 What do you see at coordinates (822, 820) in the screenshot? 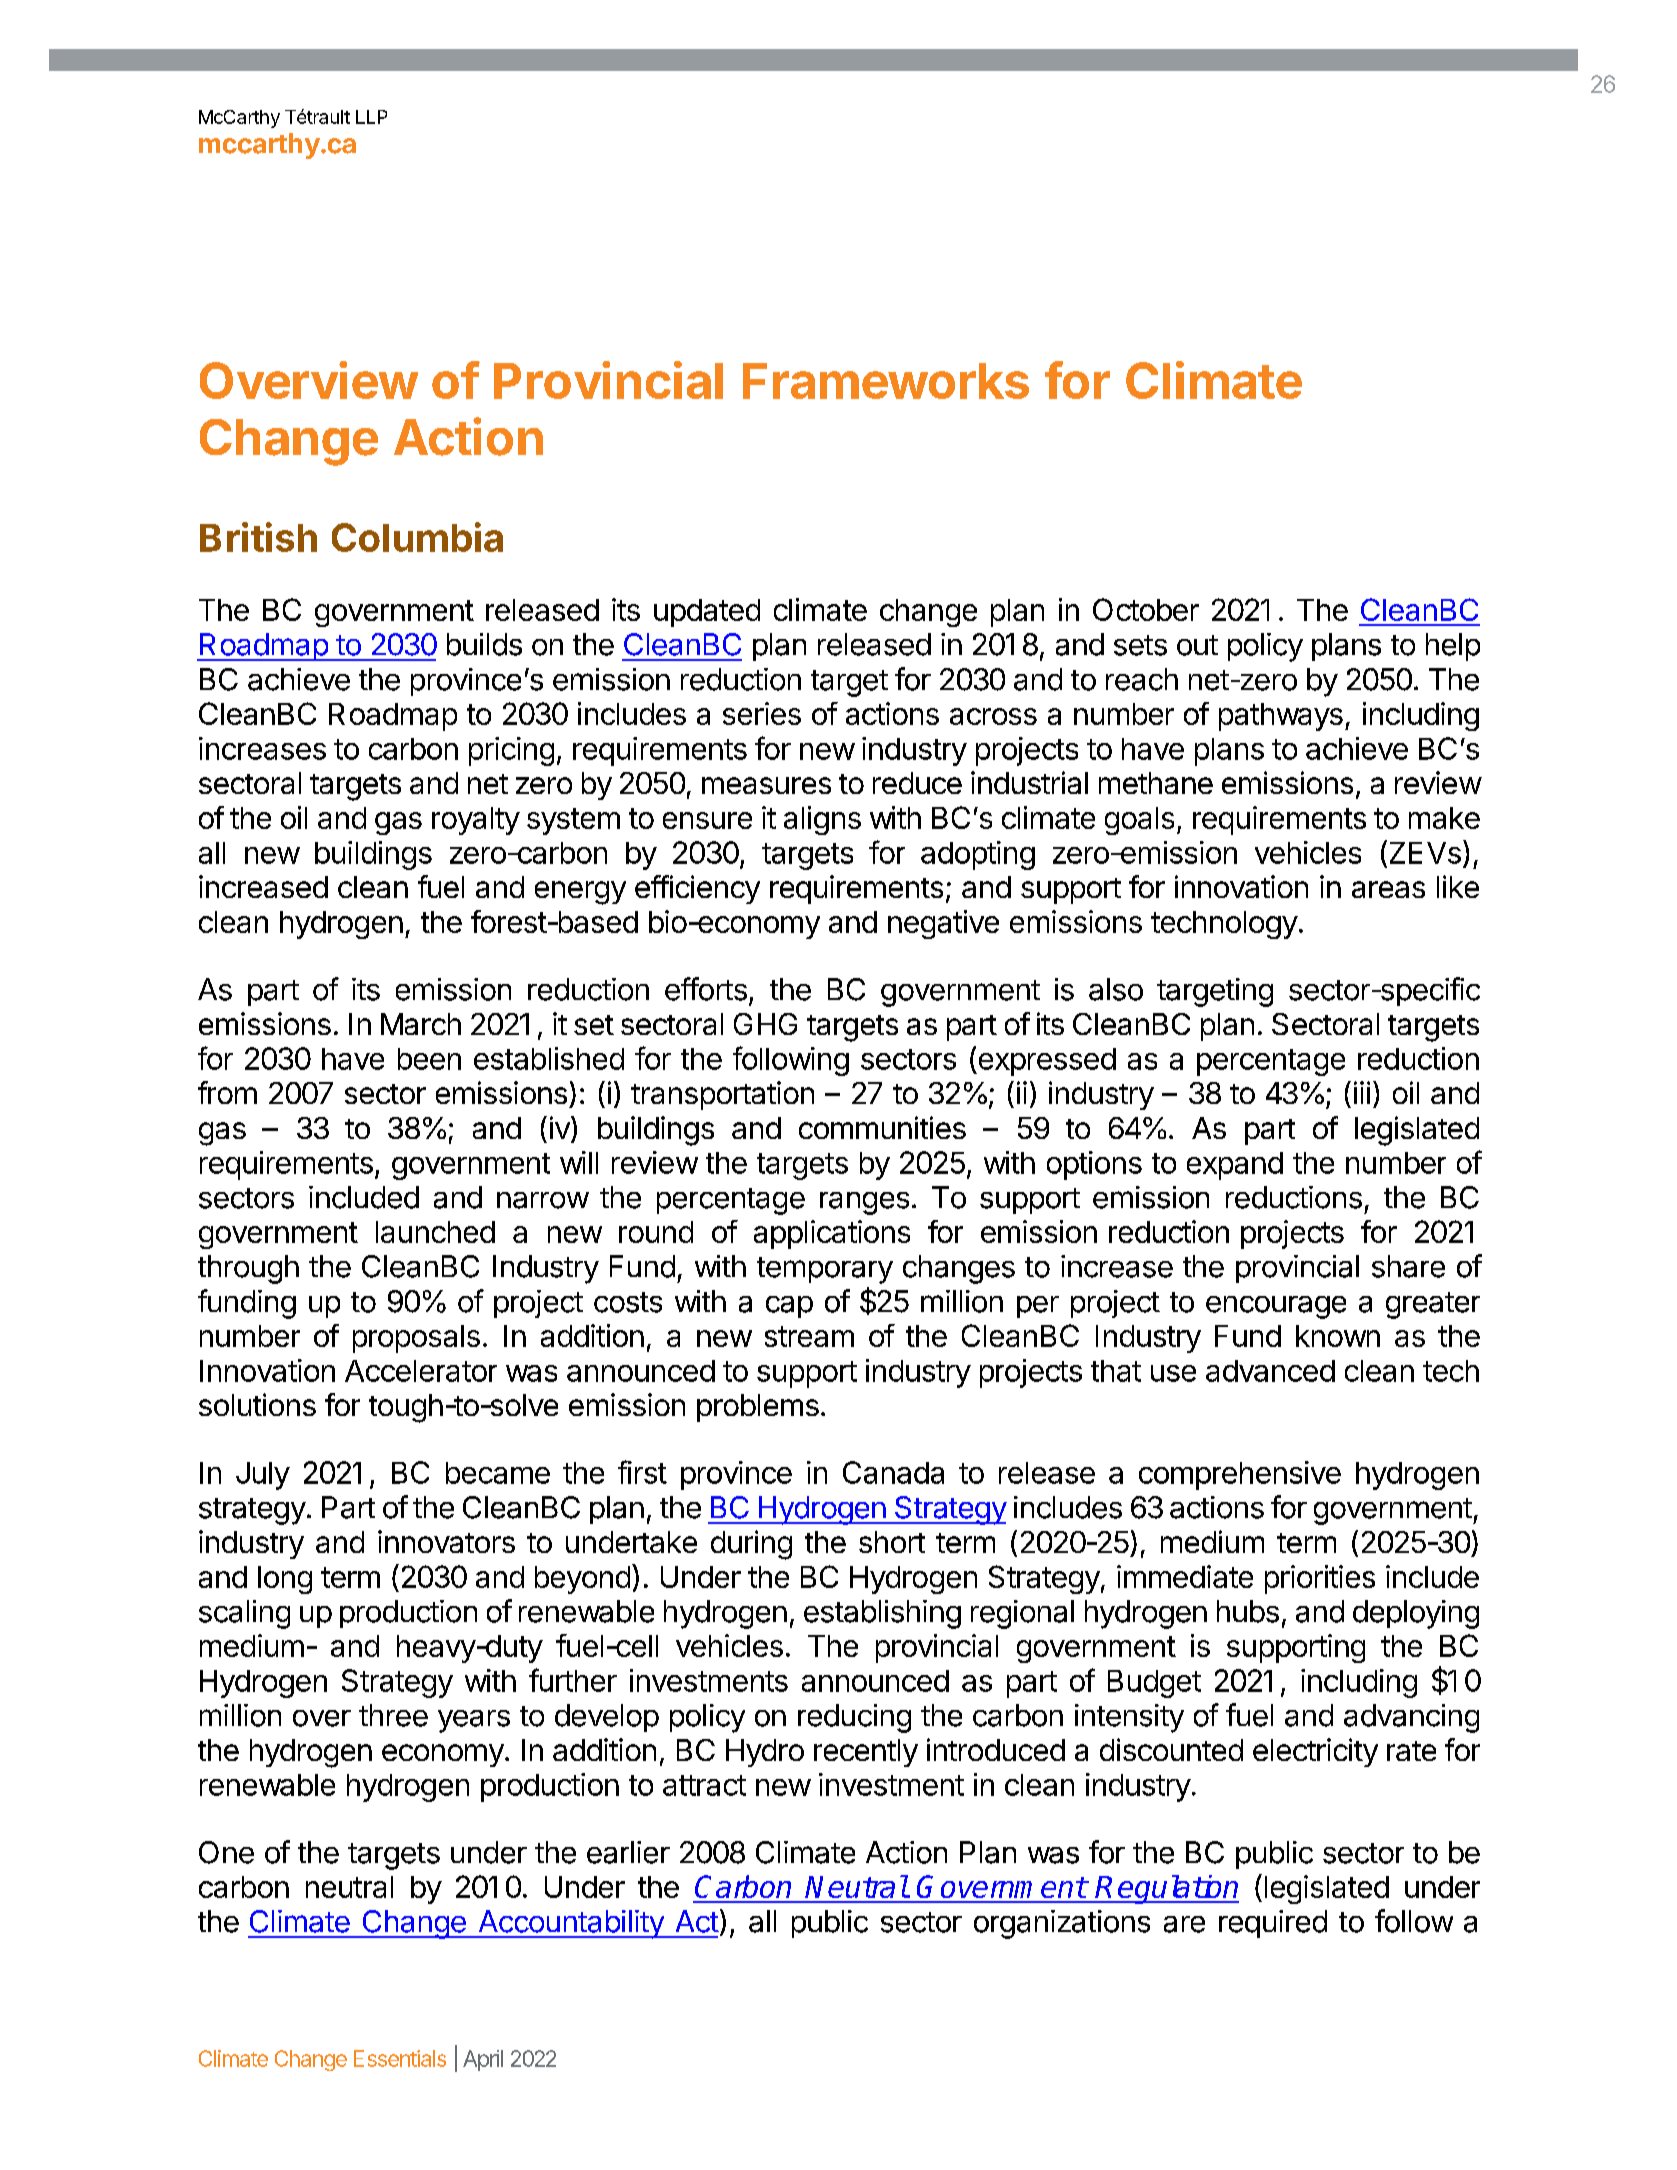
I see `aligns` at bounding box center [822, 820].
